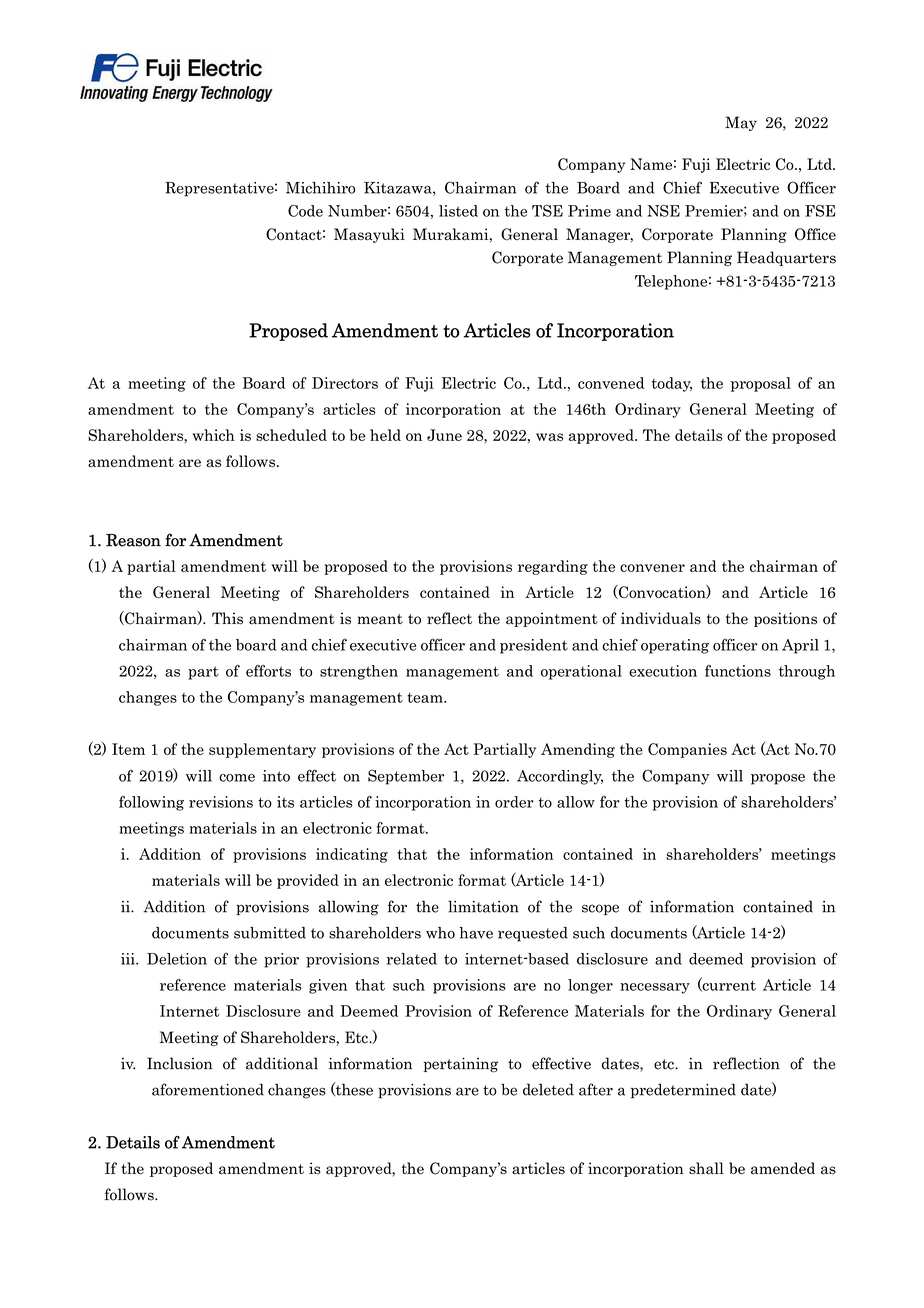 The width and height of the screenshot is (924, 1308). I want to click on pertaining, so click(461, 1064).
